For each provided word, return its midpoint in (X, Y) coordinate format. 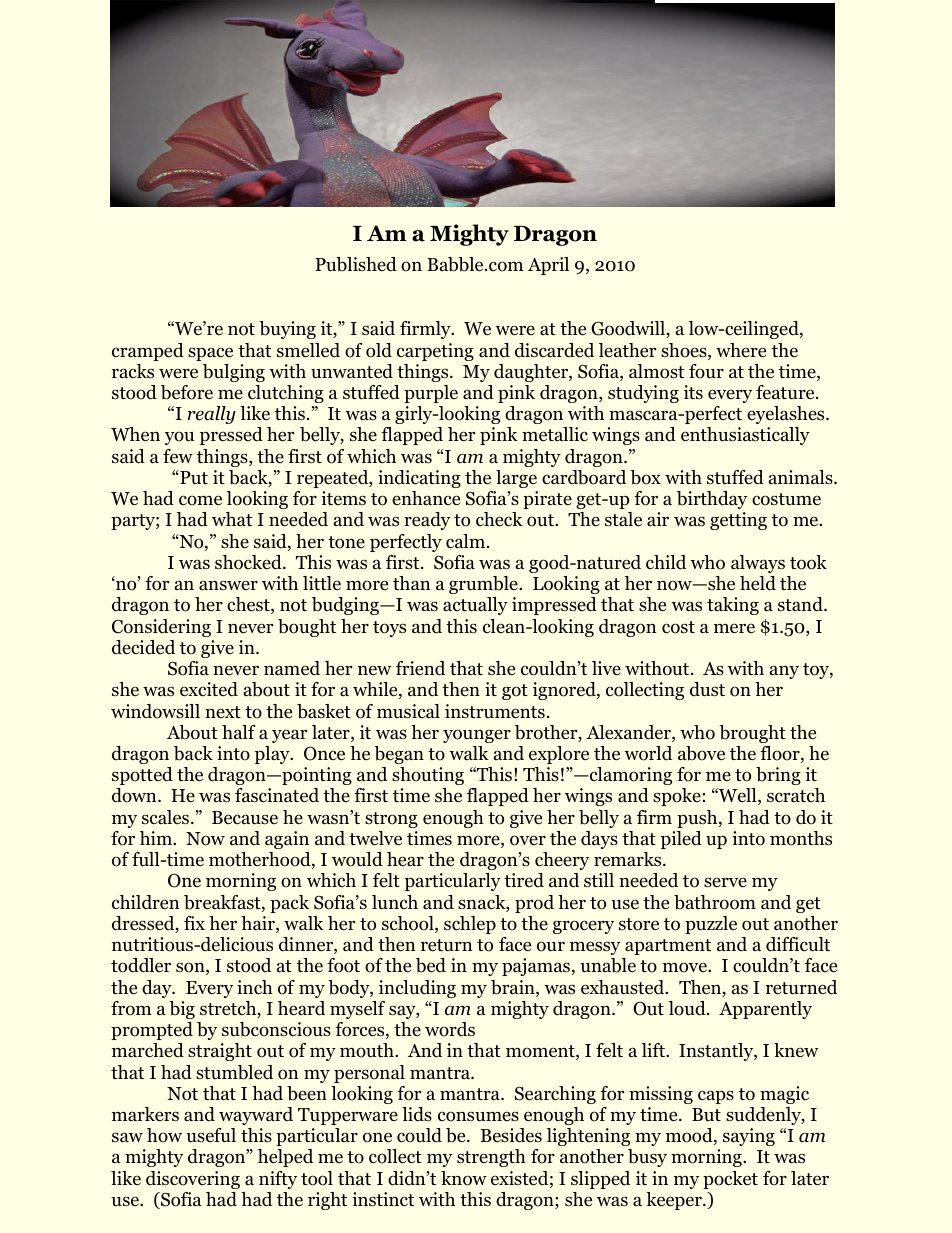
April (548, 266)
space (210, 354)
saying (749, 1137)
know (464, 1178)
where (741, 350)
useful (211, 1135)
